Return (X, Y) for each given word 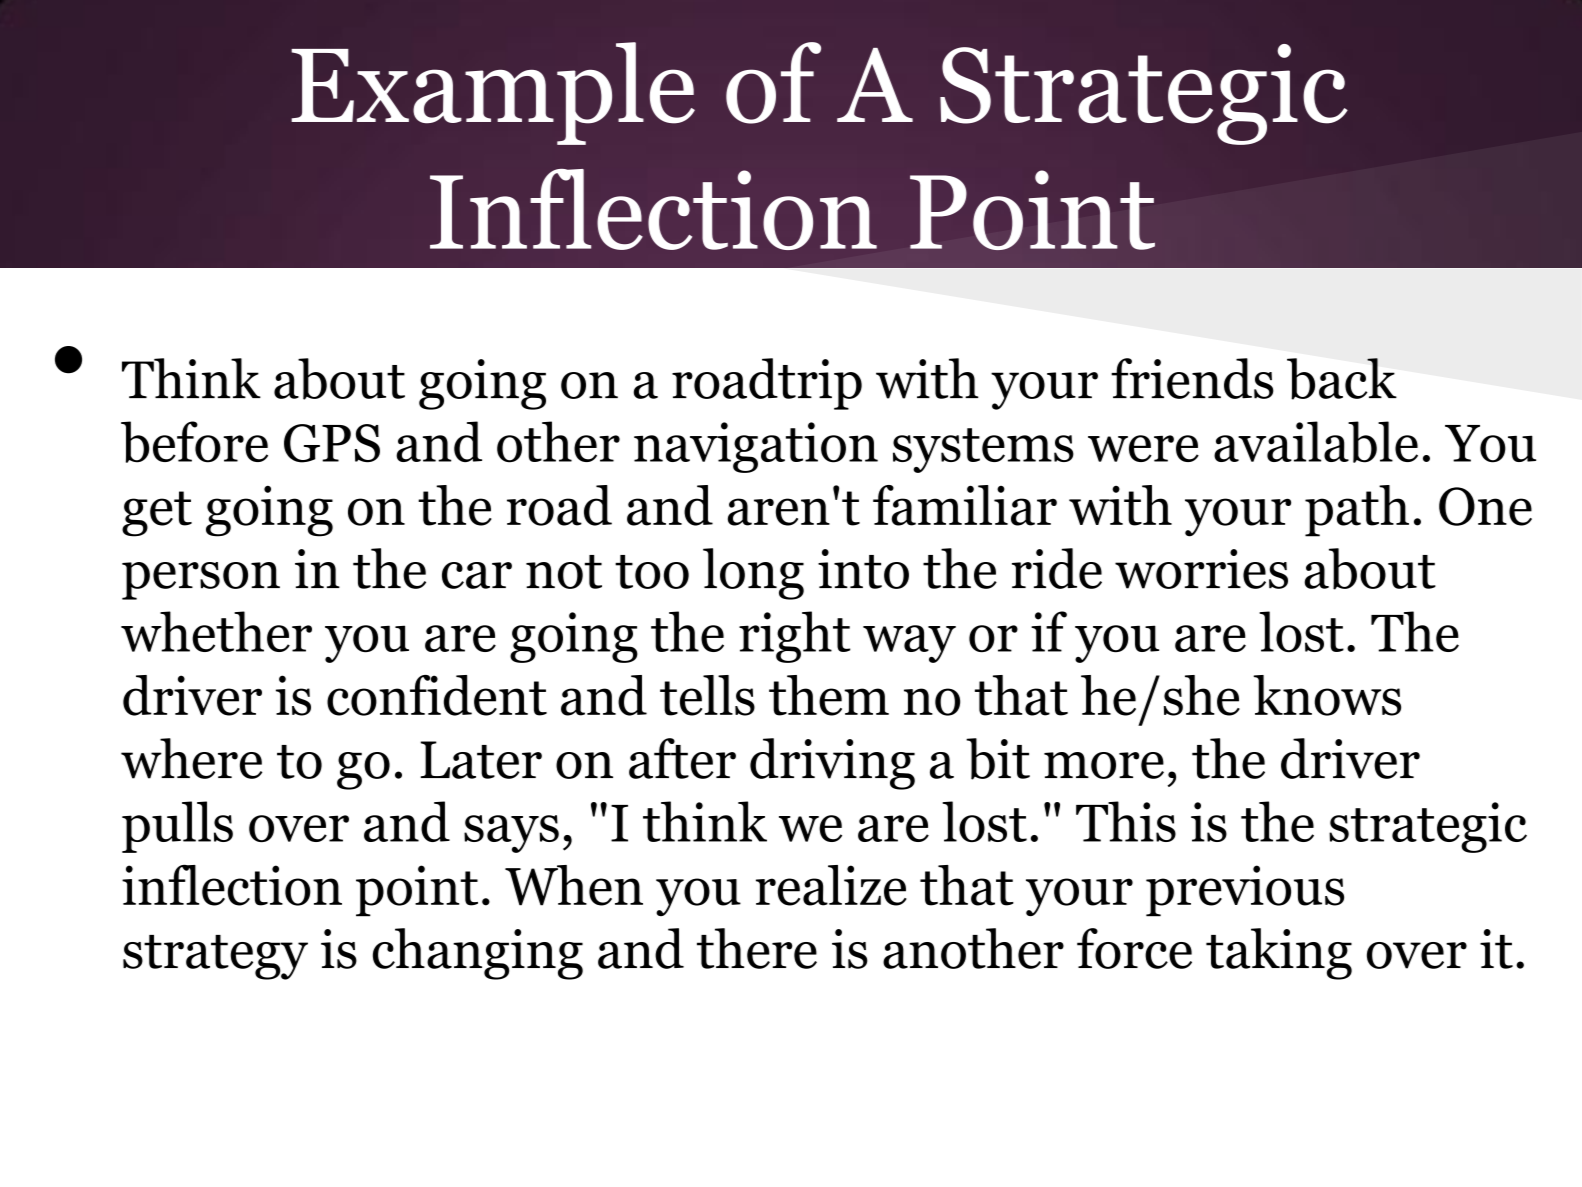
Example (493, 93)
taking (1279, 954)
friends (1192, 378)
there (757, 948)
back (1342, 379)
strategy (215, 957)
